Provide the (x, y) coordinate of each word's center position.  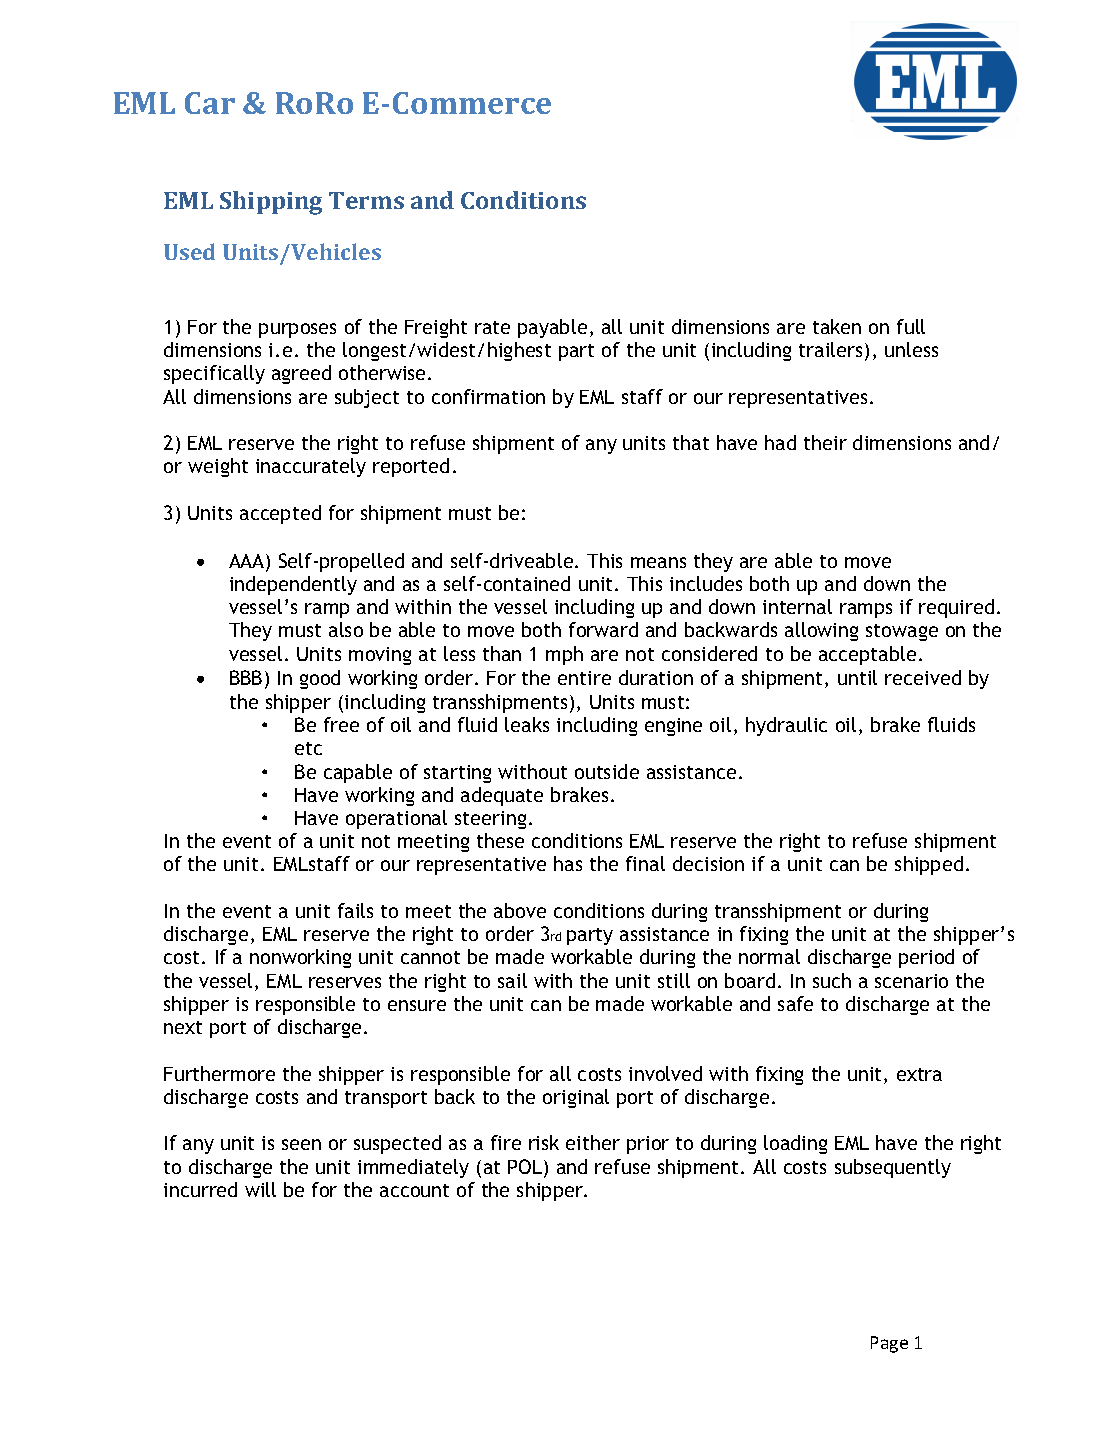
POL (526, 1168)
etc (308, 748)
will (260, 1189)
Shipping (271, 203)
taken (837, 326)
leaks (527, 724)
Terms (366, 200)
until (857, 677)
